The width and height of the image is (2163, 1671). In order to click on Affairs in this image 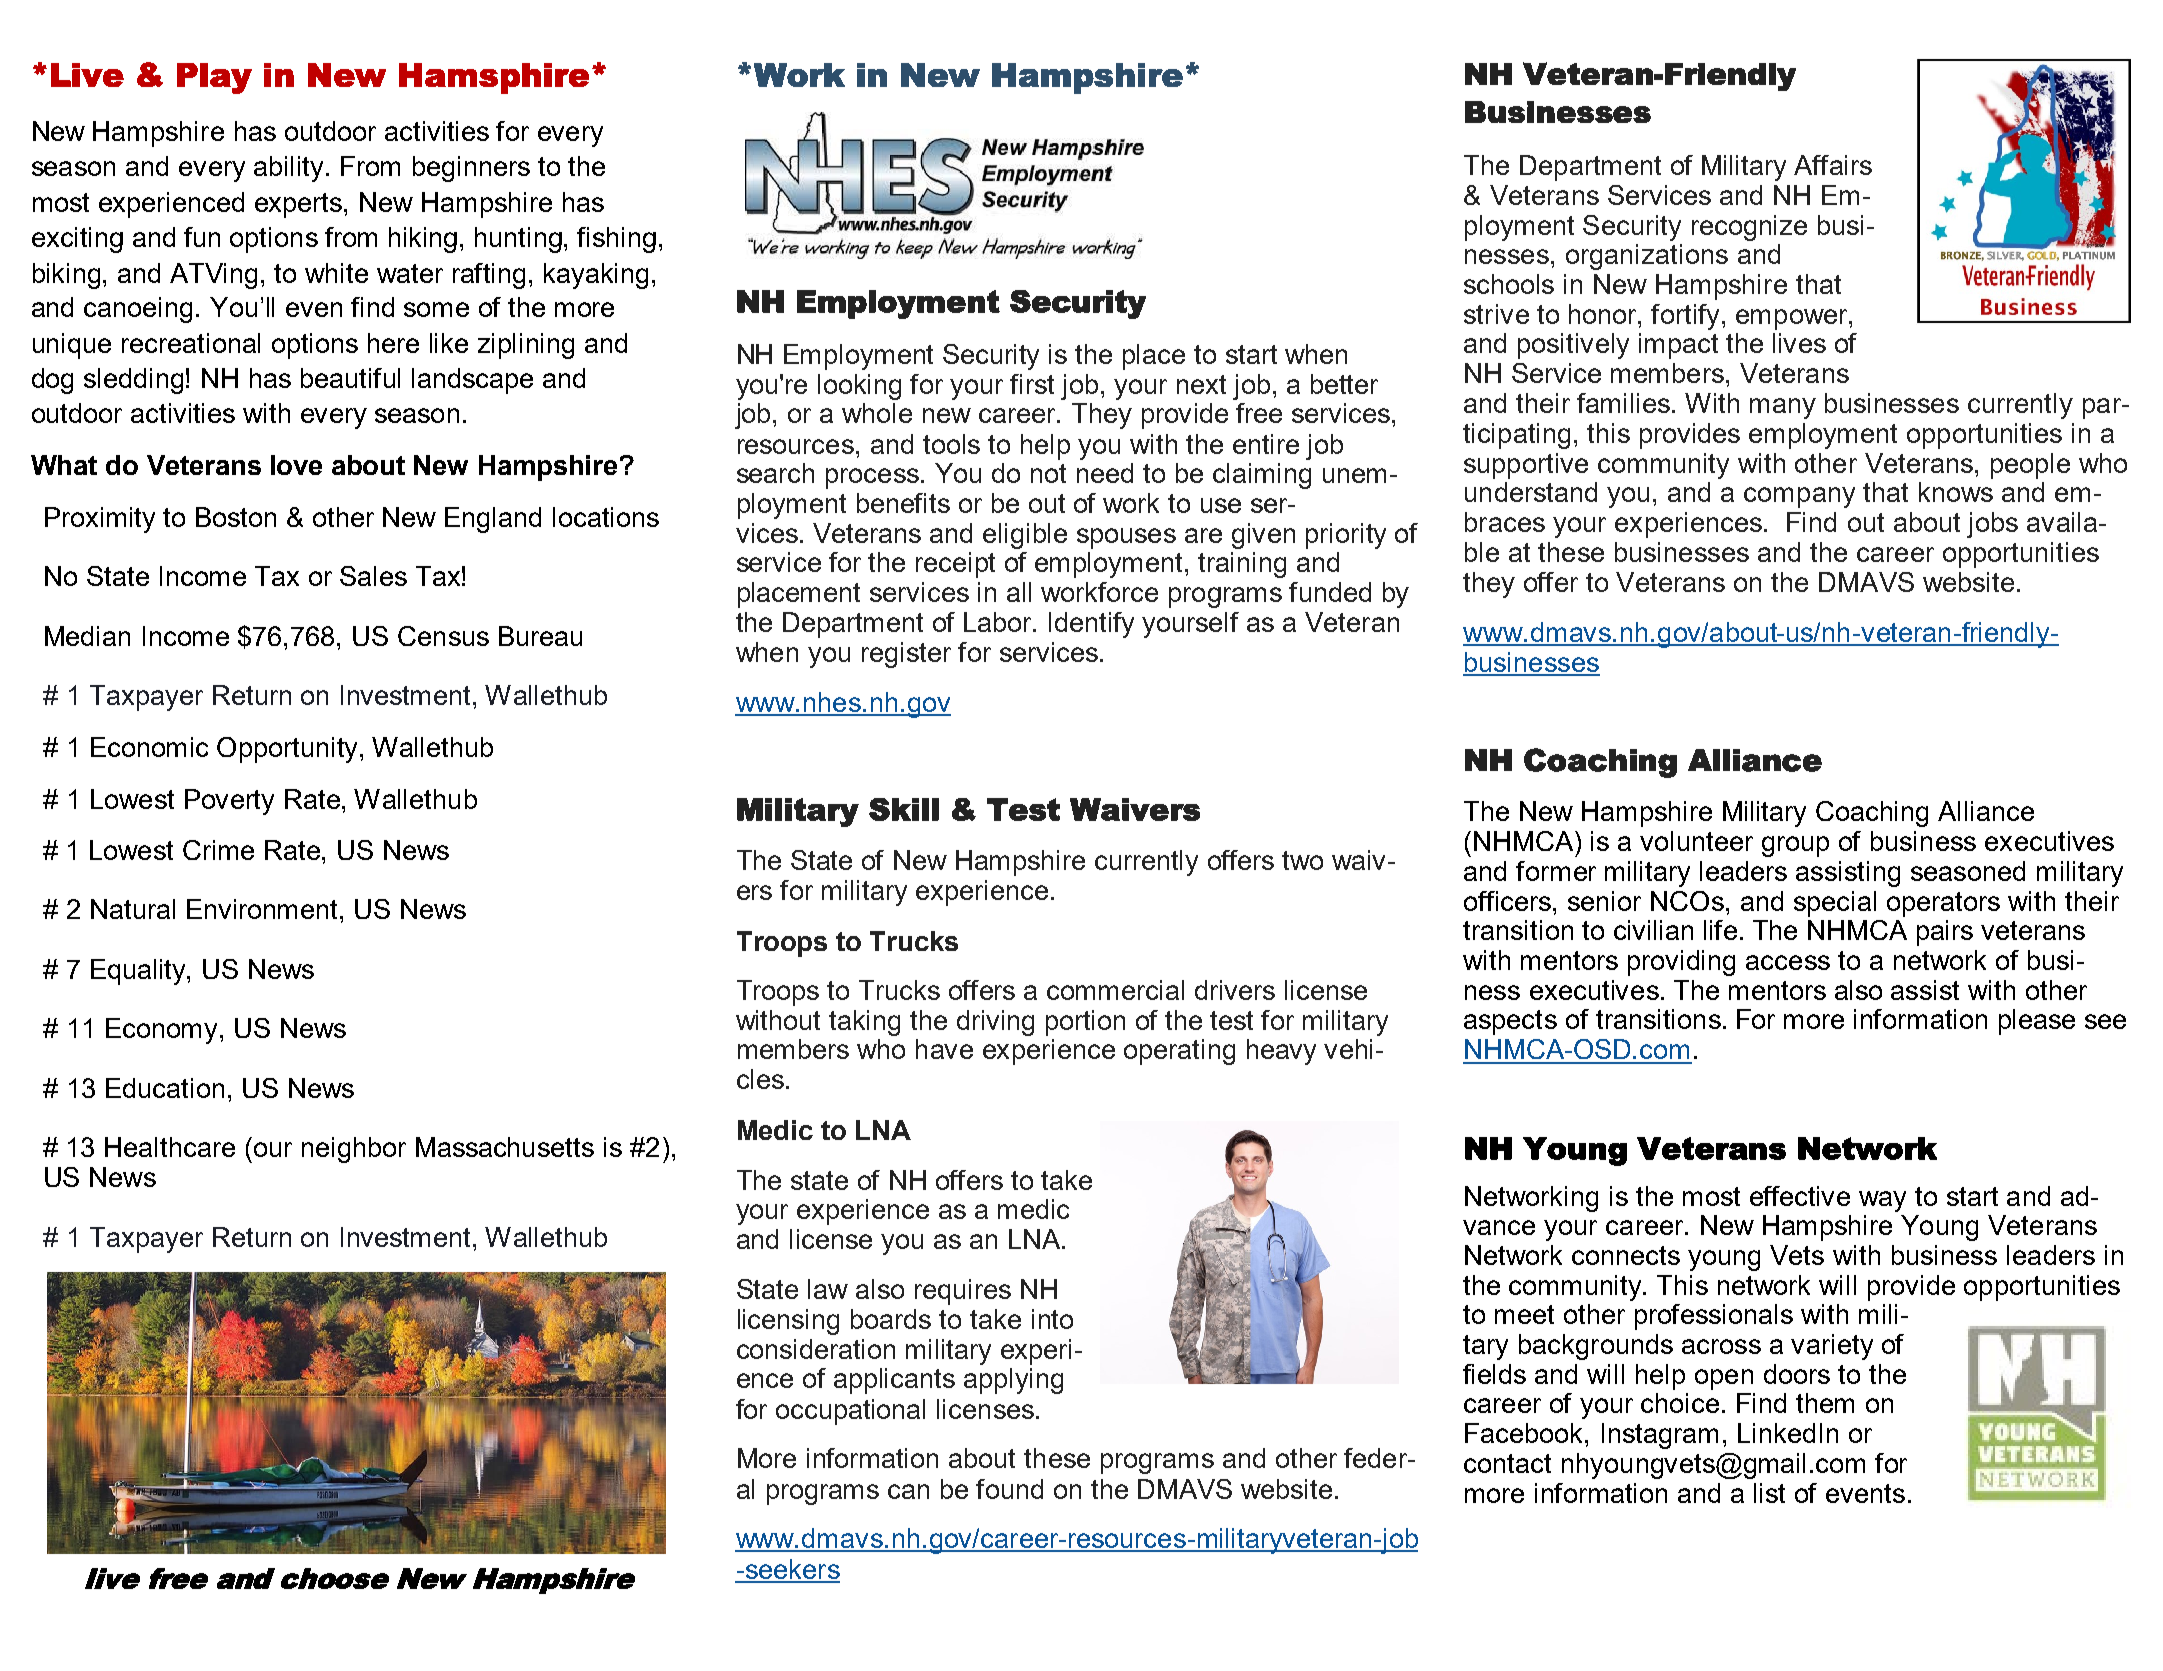, I will do `click(1833, 165)`.
